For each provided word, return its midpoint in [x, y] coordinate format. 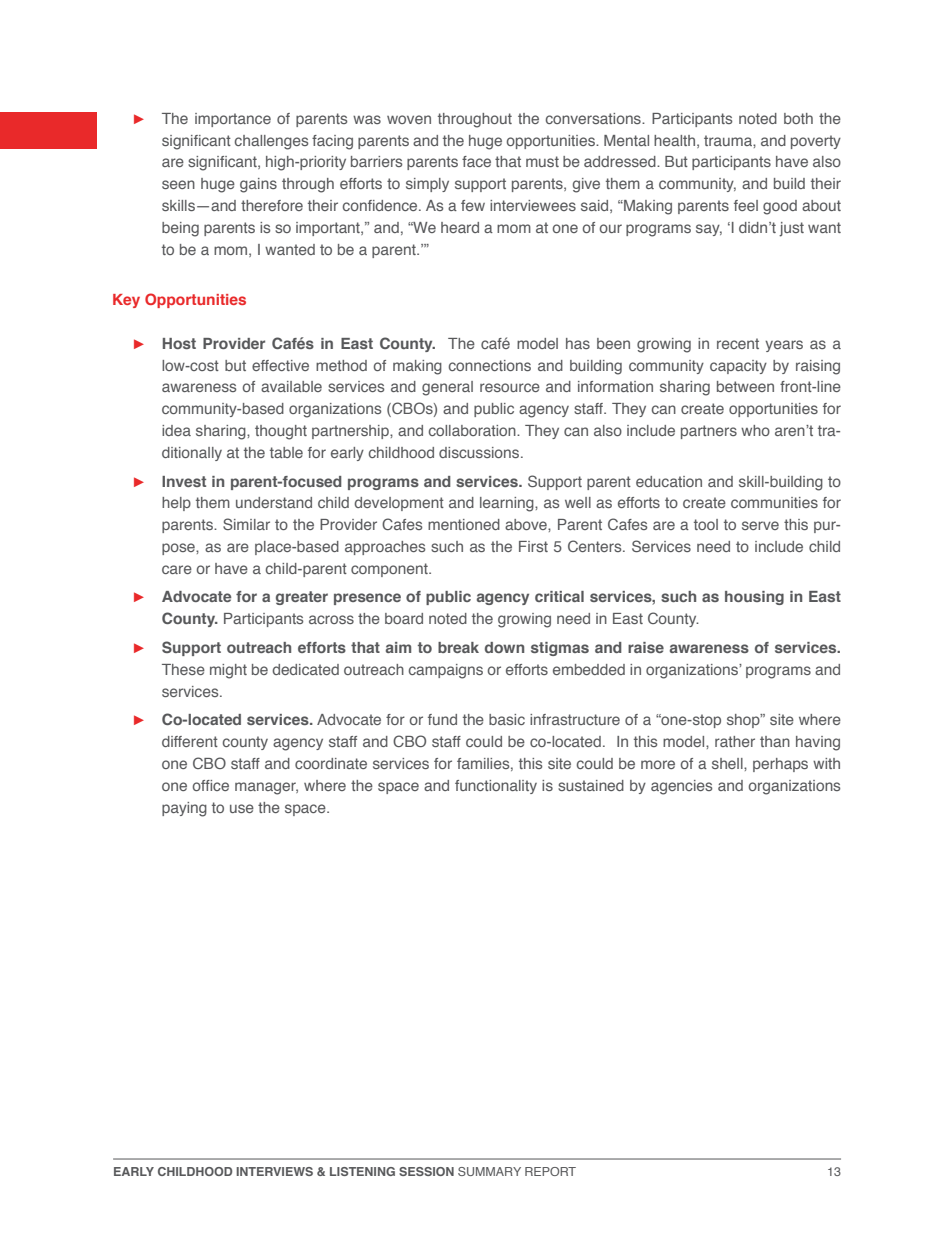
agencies [681, 787]
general [447, 388]
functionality [496, 787]
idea [176, 430]
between [745, 386]
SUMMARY [489, 1171]
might [228, 671]
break [458, 647]
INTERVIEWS [274, 1171]
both [798, 118]
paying [184, 809]
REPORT [550, 1171]
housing [754, 598]
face [476, 161]
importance [233, 120]
